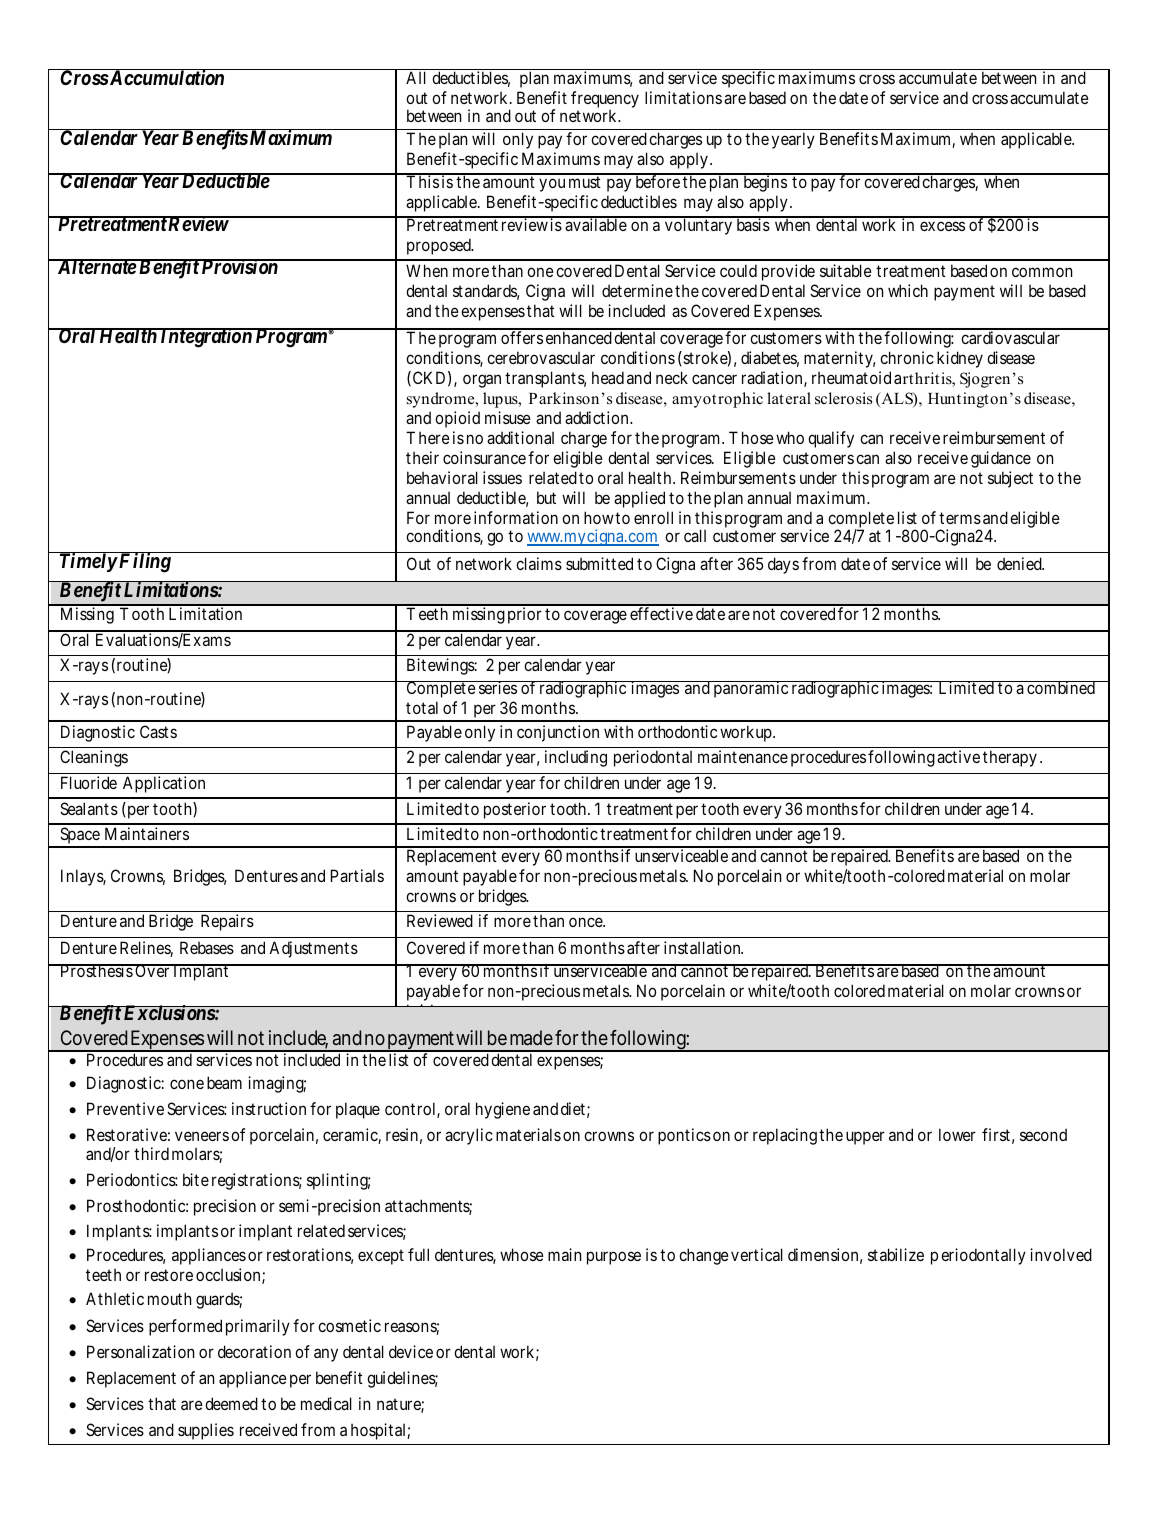  Describe the element at coordinates (411, 1351) in the page. I see `device` at that location.
